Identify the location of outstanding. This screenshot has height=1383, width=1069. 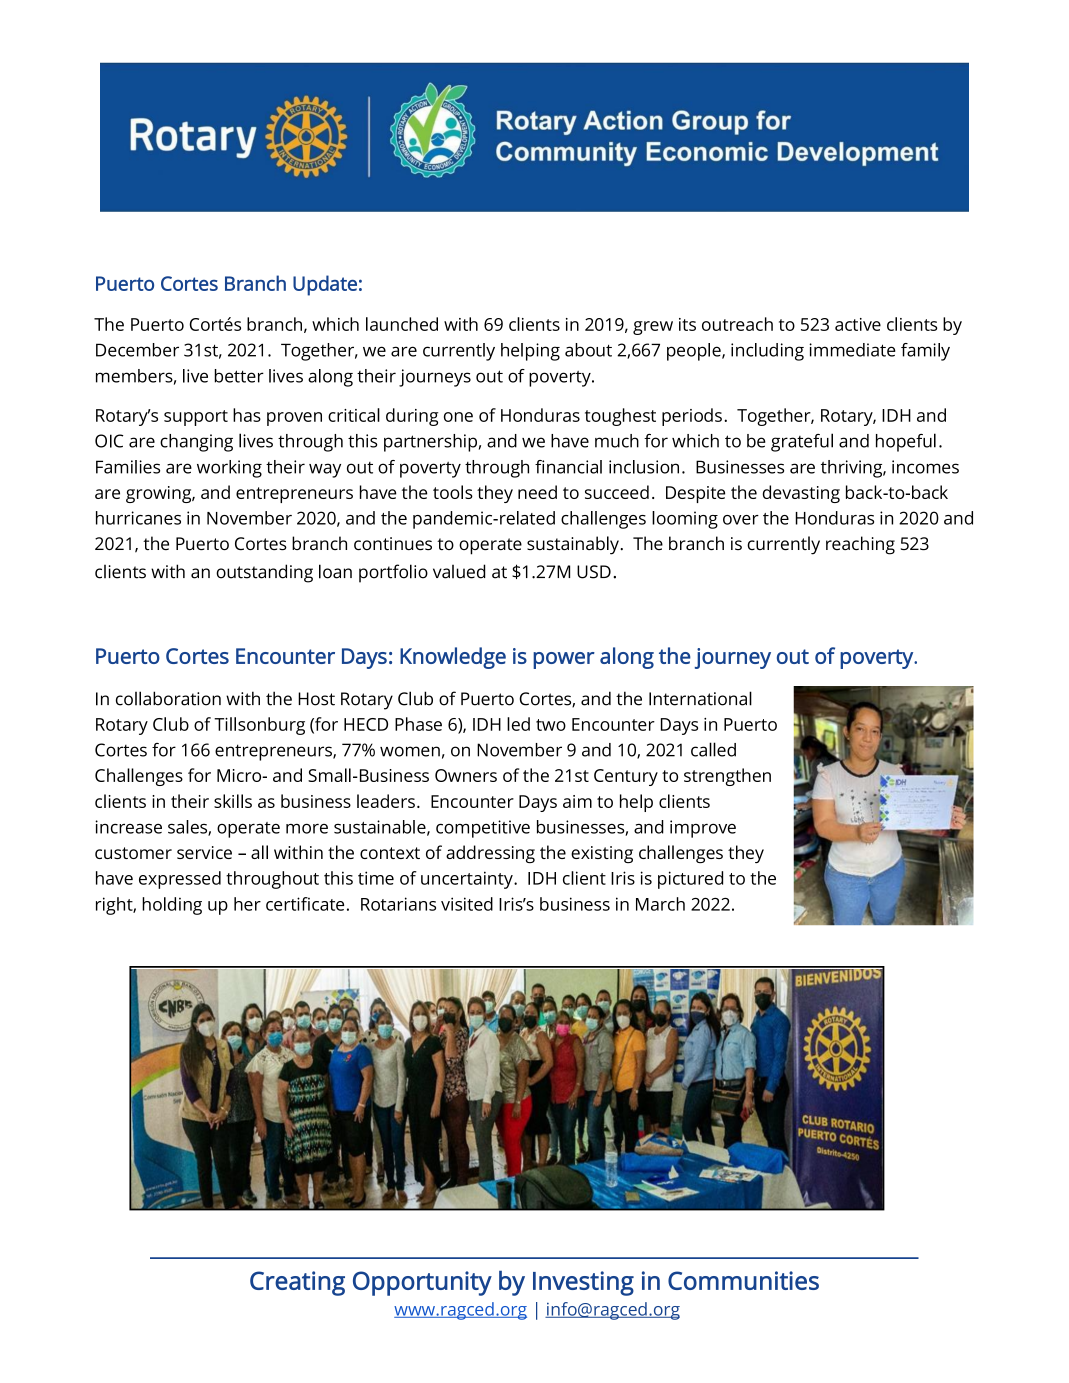
(264, 573).
